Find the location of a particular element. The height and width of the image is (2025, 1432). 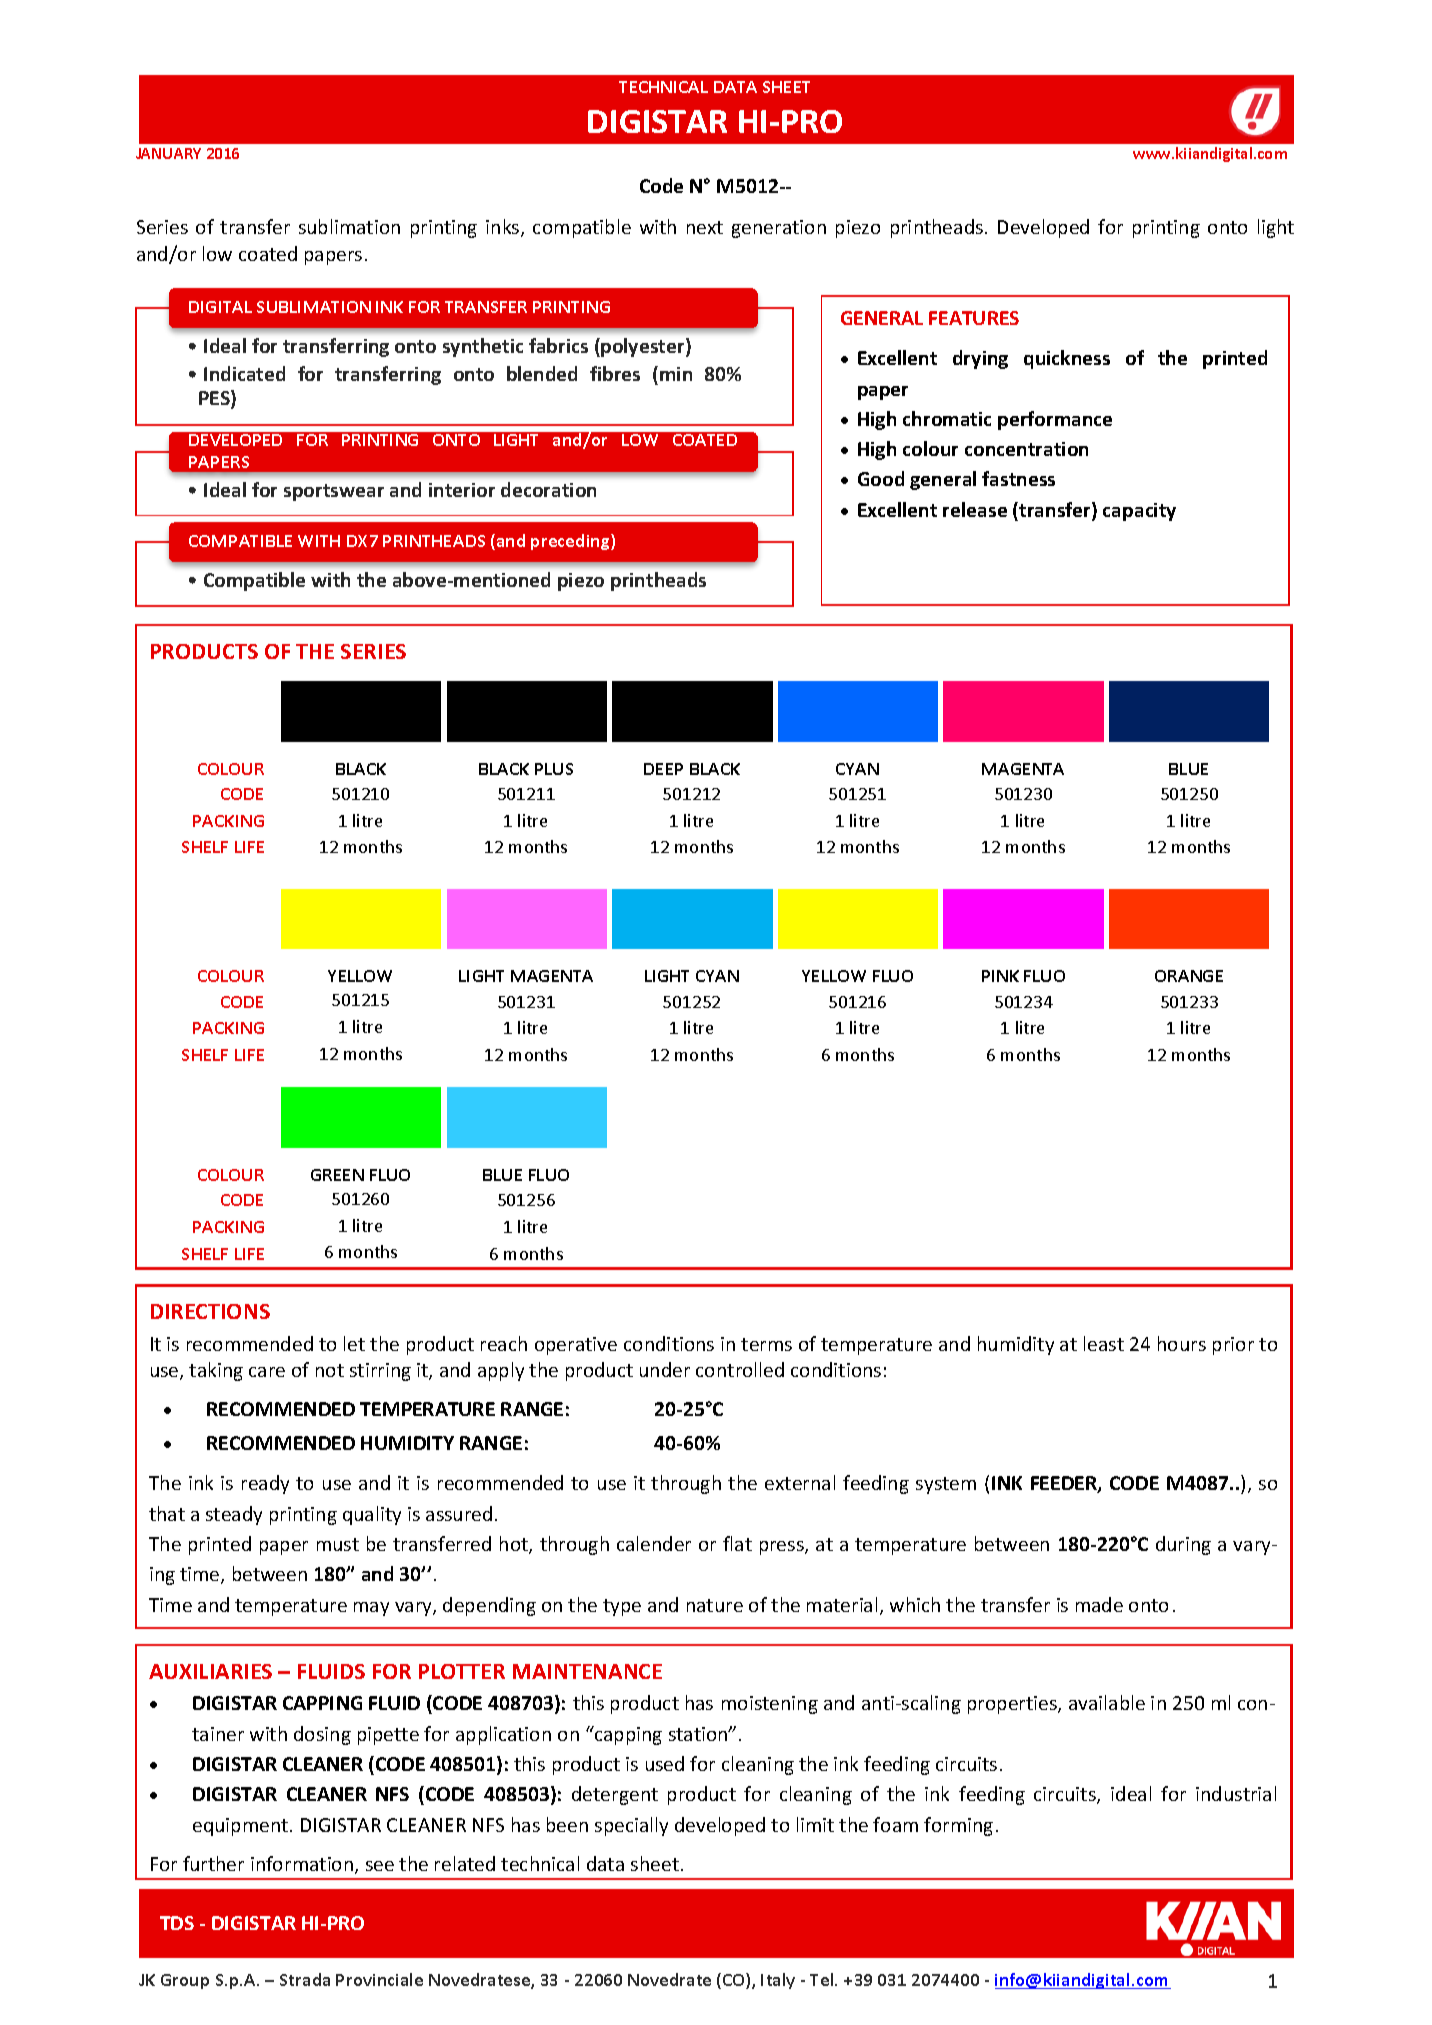

next is located at coordinates (705, 227).
